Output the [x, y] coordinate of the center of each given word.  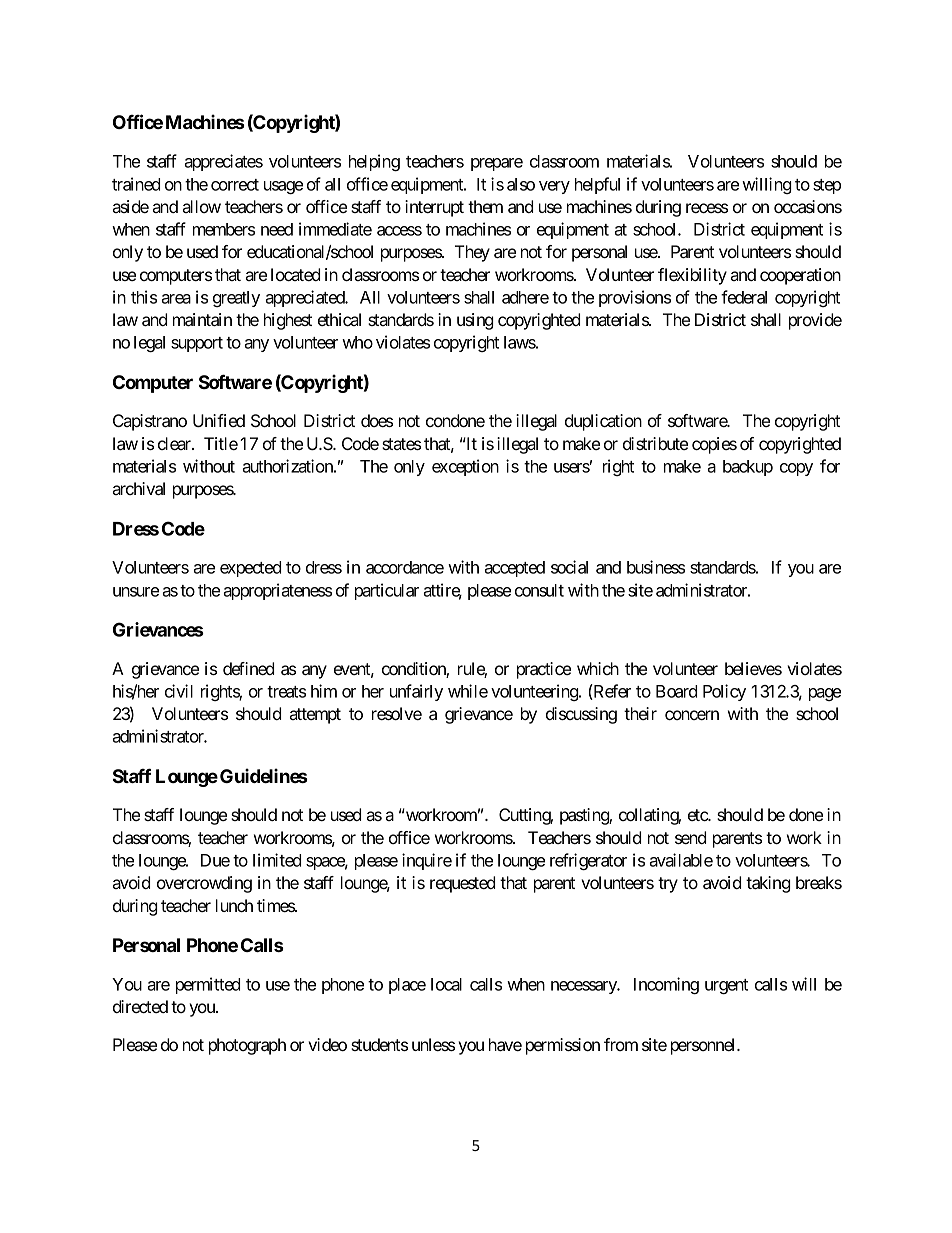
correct [235, 185]
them [485, 206]
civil [179, 691]
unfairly [416, 692]
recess [707, 208]
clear [175, 443]
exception [465, 467]
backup [748, 468]
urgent [726, 986]
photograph [247, 1046]
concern [692, 715]
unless [433, 1044]
